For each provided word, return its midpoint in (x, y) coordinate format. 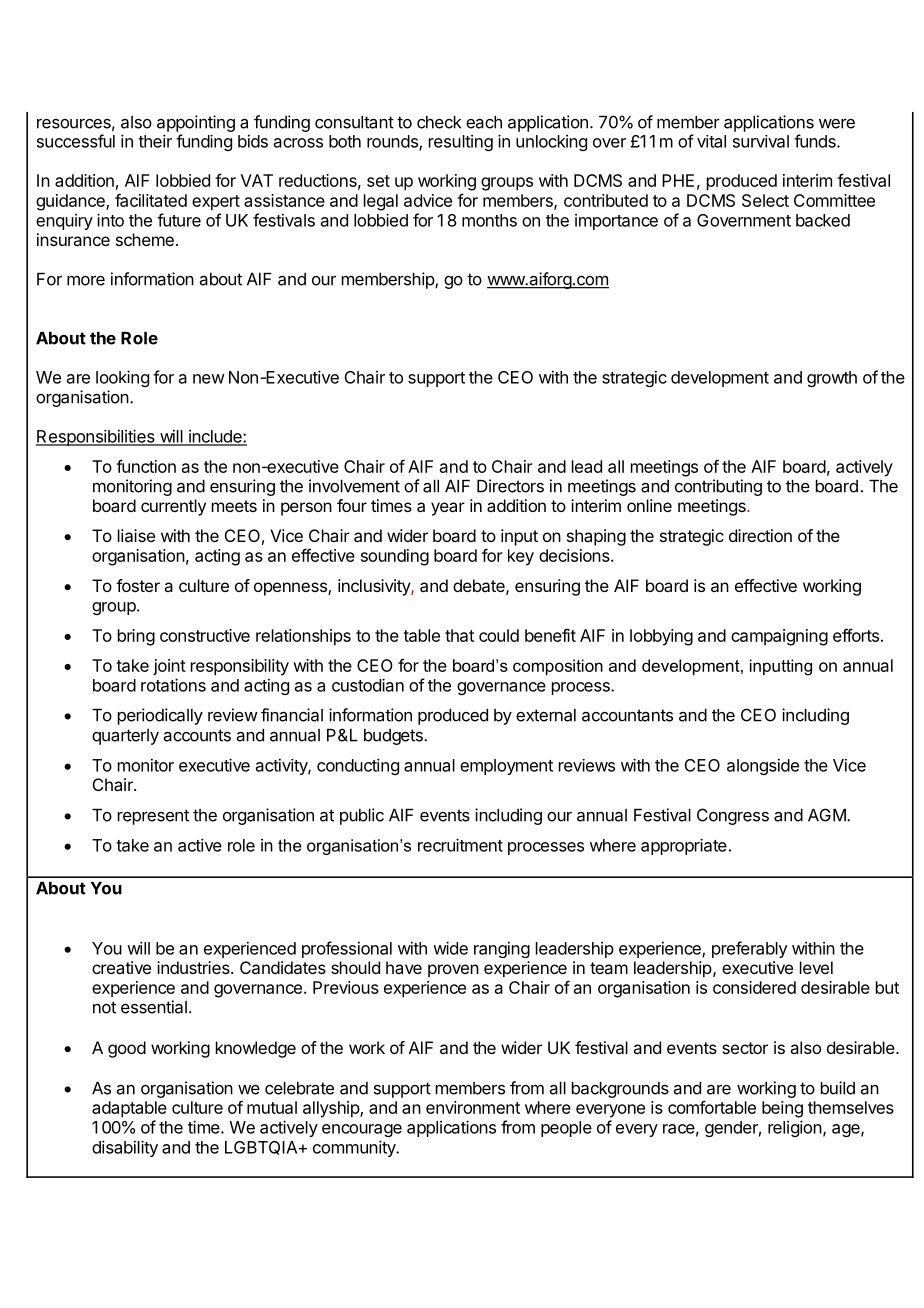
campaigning (779, 637)
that (459, 635)
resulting (461, 143)
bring (136, 637)
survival (761, 141)
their (155, 141)
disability (125, 1148)
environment (473, 1107)
